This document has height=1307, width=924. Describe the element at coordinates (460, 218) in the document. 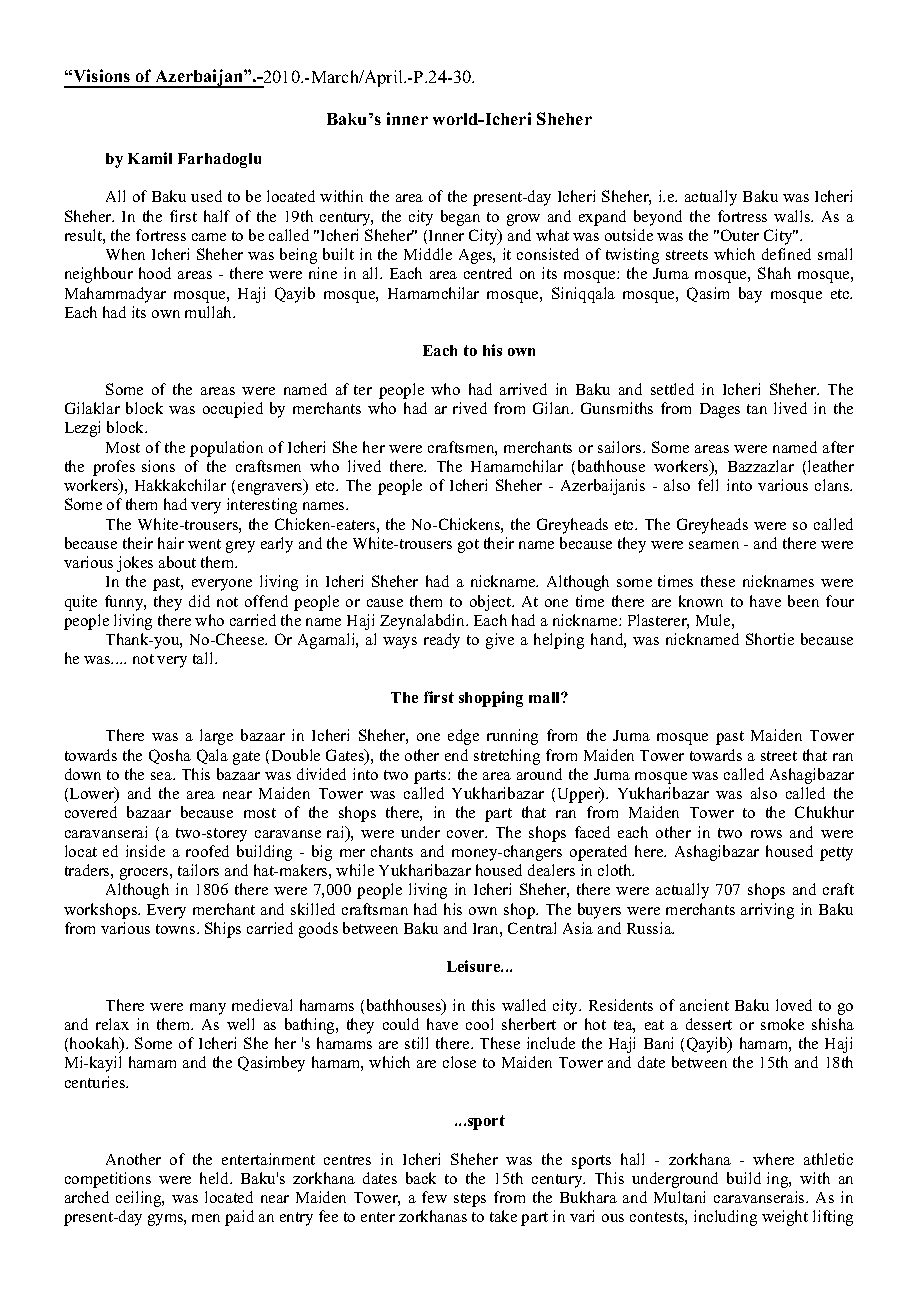

I see `began` at that location.
